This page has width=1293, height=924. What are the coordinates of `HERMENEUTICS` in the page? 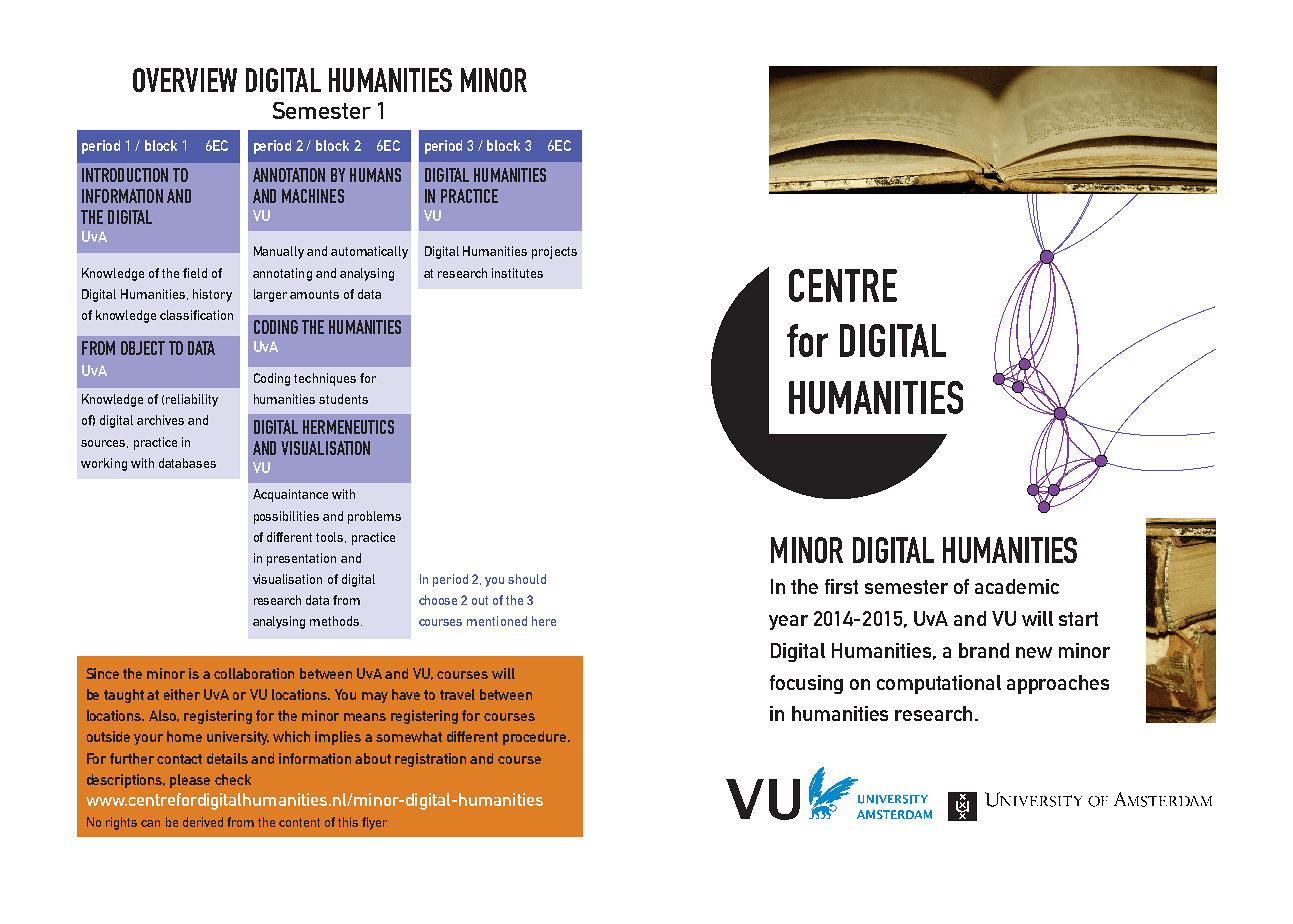 It's located at (348, 427).
